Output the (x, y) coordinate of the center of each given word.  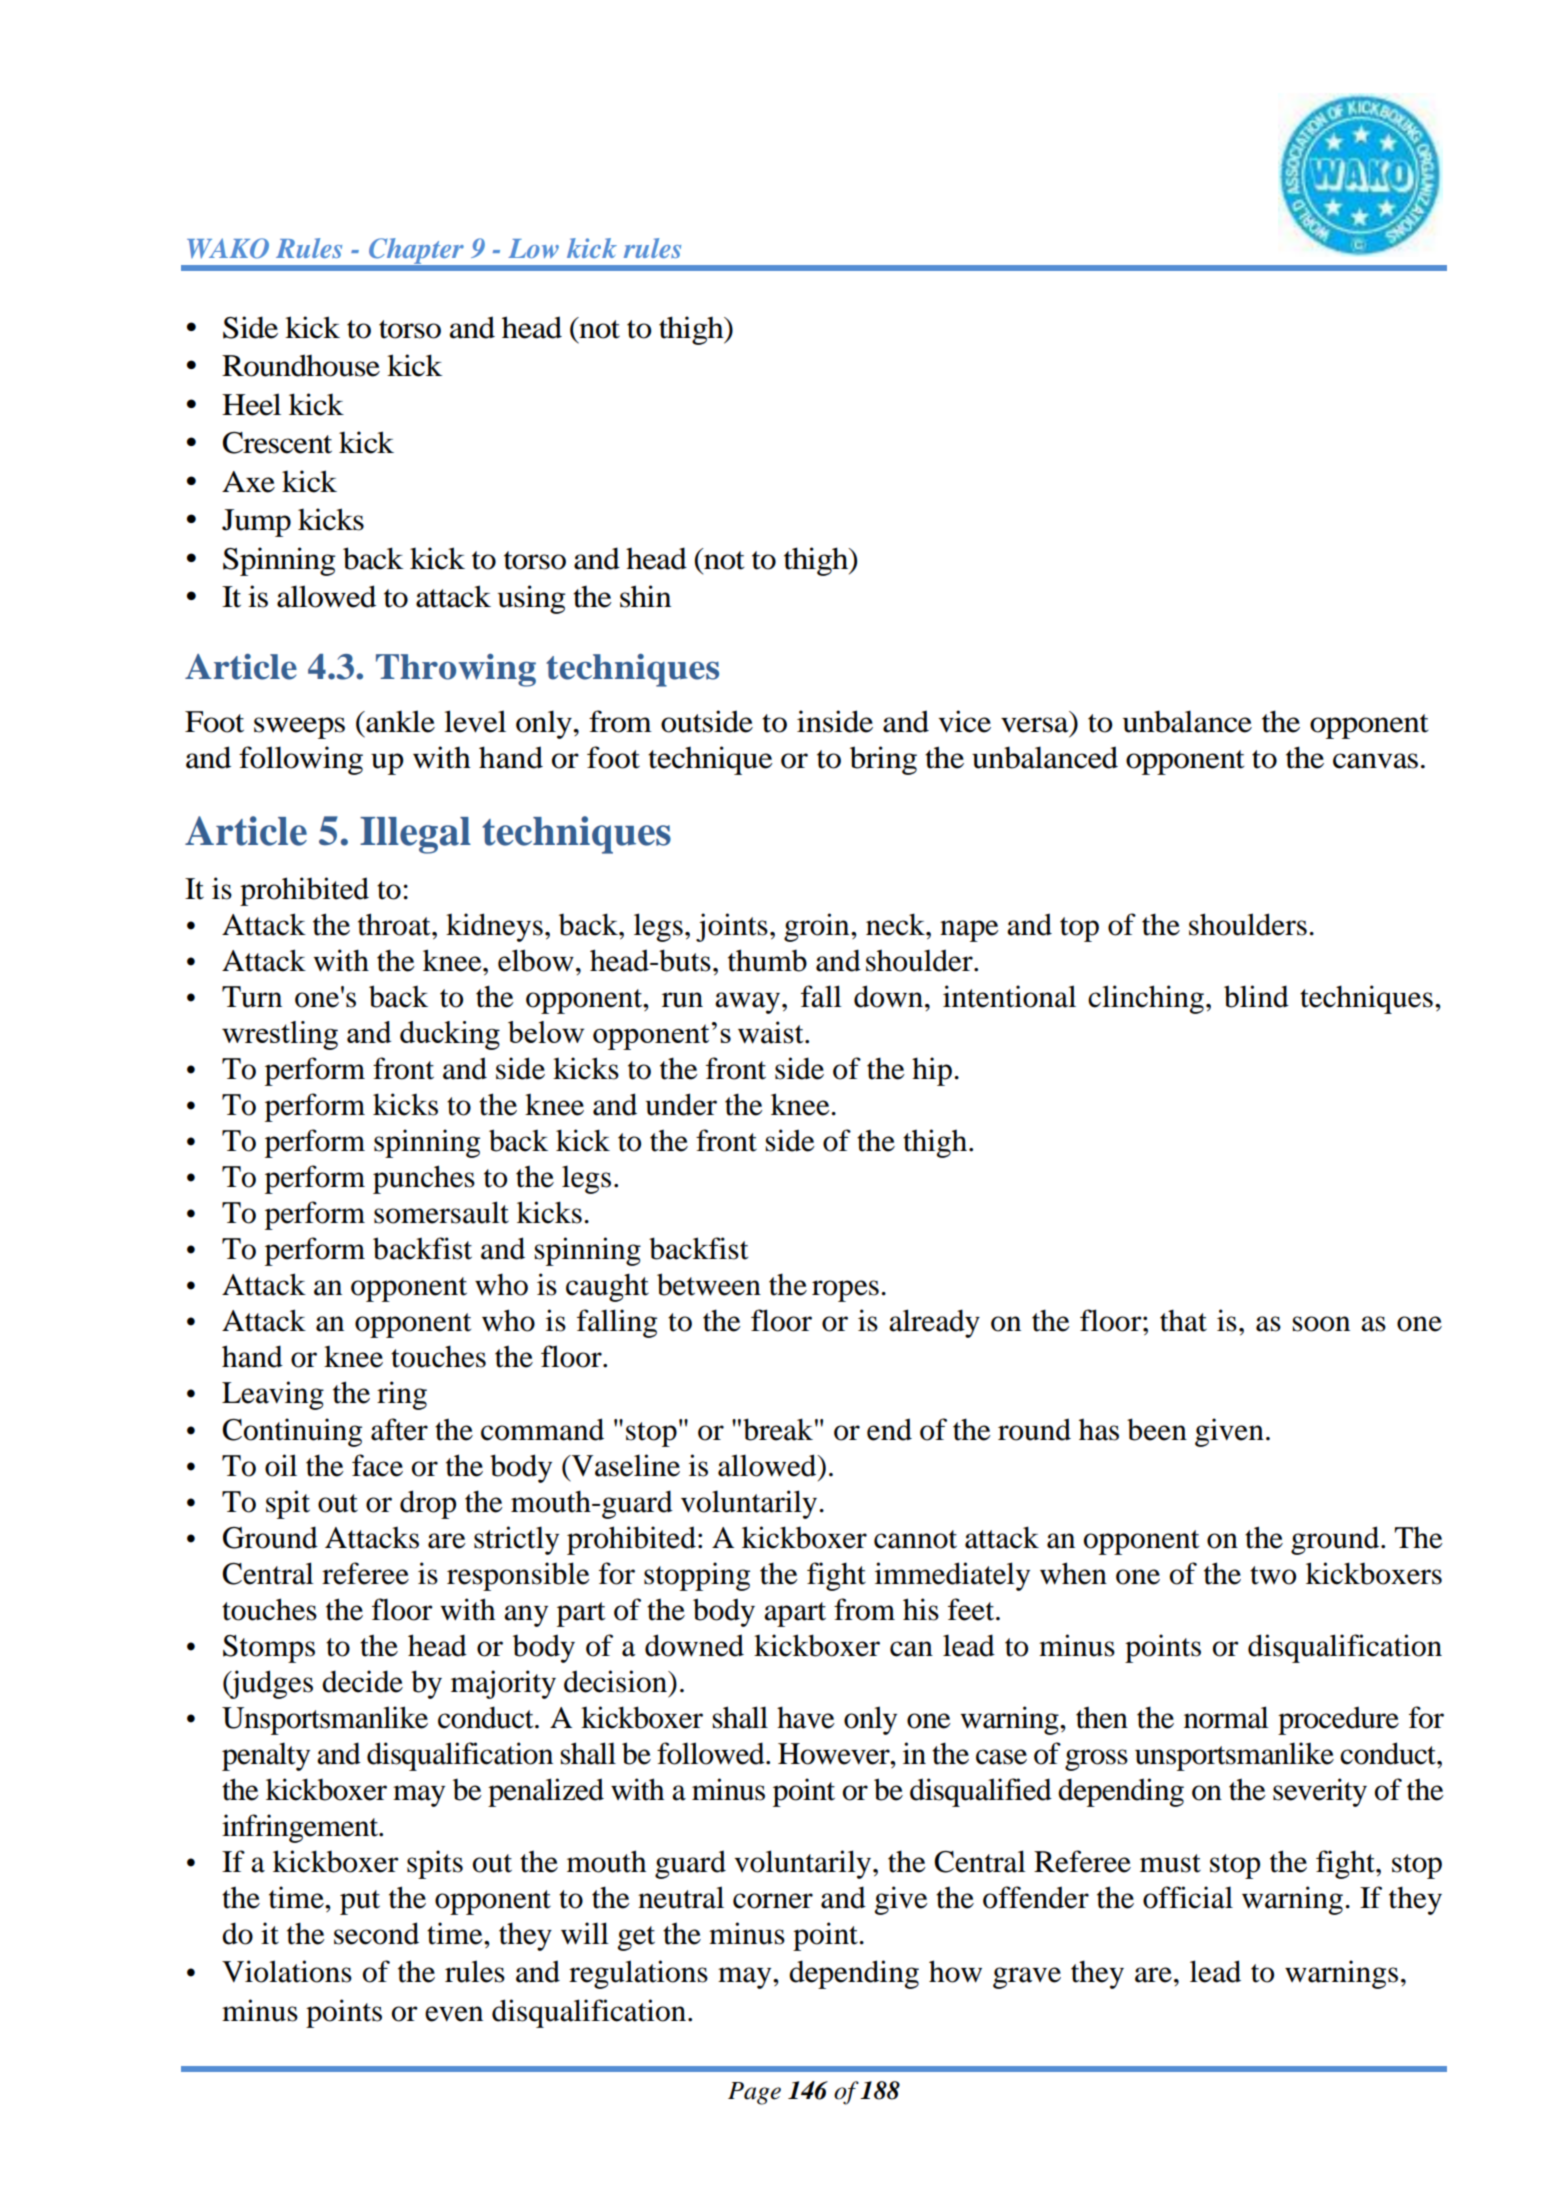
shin (645, 596)
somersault (441, 1212)
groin (818, 927)
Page (754, 2093)
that (1183, 1320)
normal (1226, 1717)
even (454, 2014)
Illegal (415, 835)
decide (362, 1681)
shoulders (1248, 924)
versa (1035, 725)
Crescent (277, 443)
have (806, 1717)
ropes (845, 1291)
